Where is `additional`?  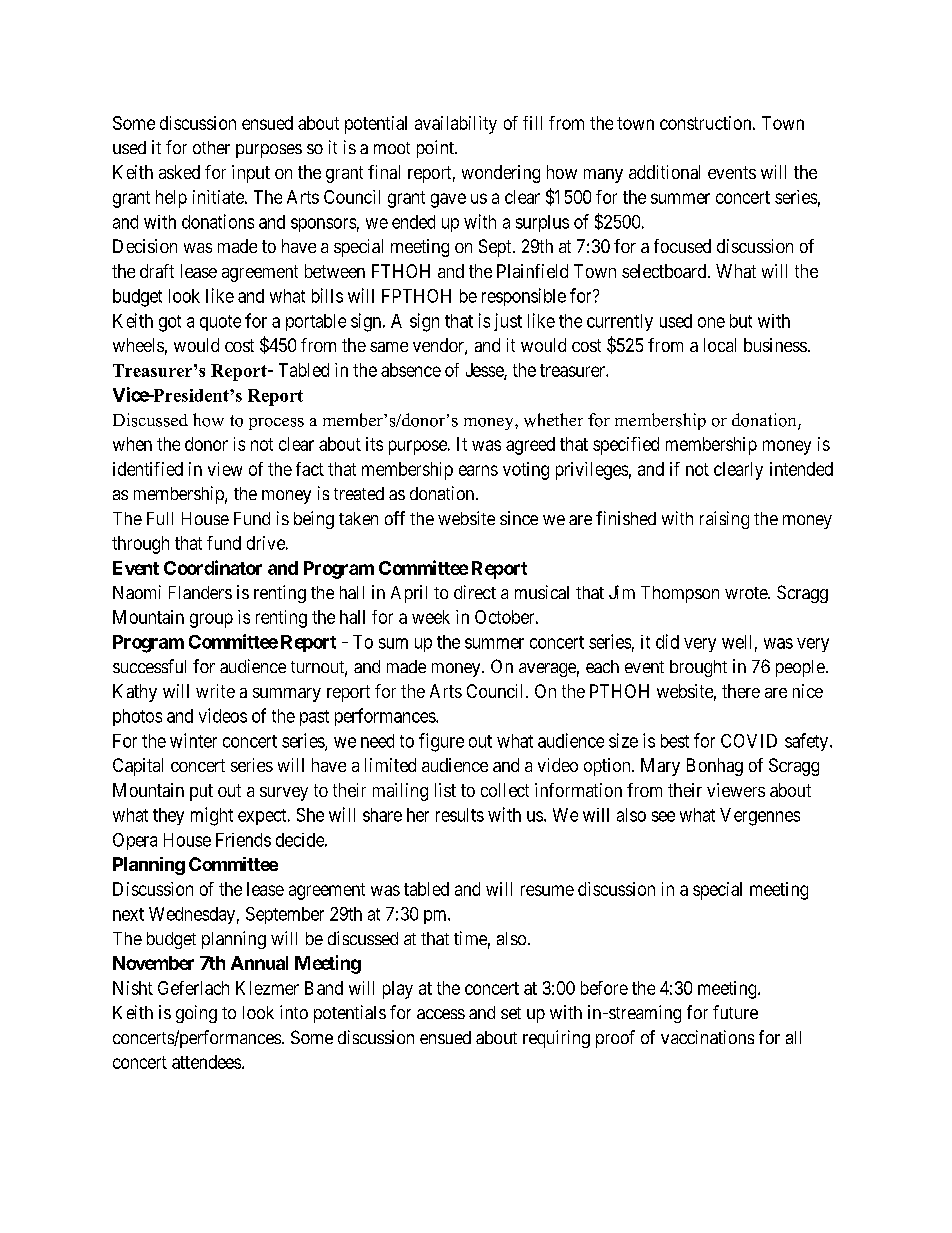 additional is located at coordinates (664, 172).
